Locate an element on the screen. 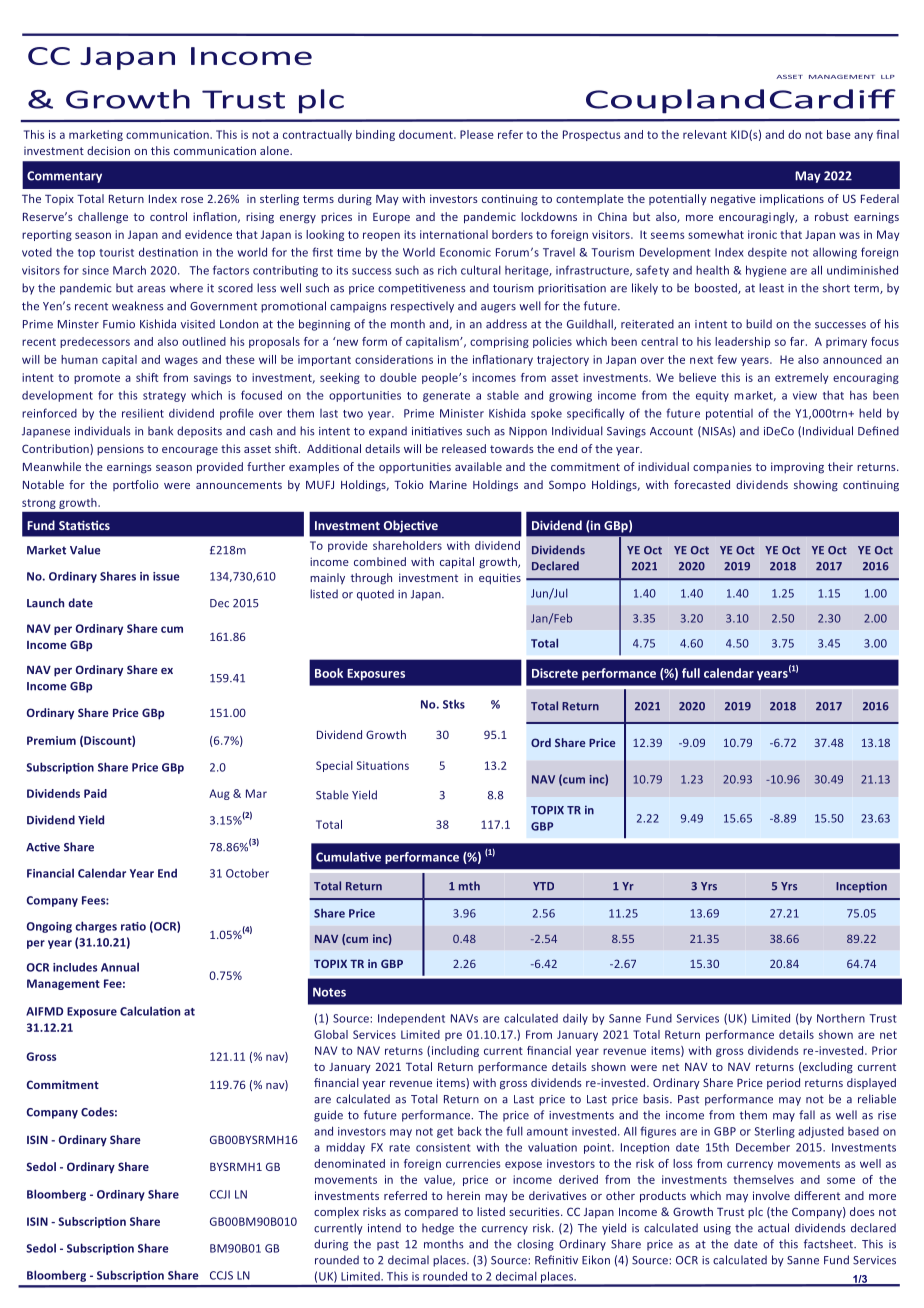 The width and height of the screenshot is (924, 1308). implications is located at coordinates (792, 200).
